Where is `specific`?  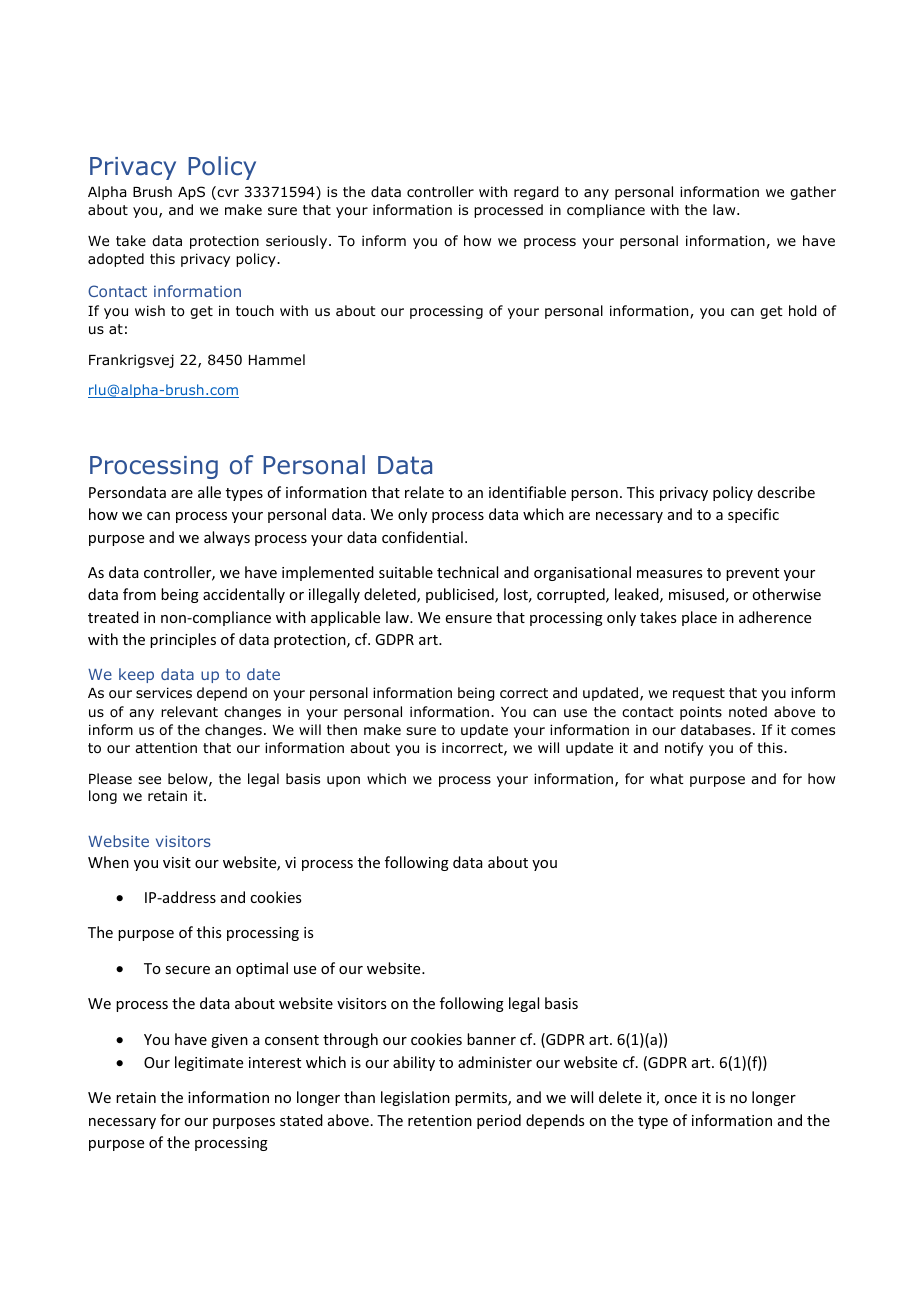 specific is located at coordinates (753, 515).
